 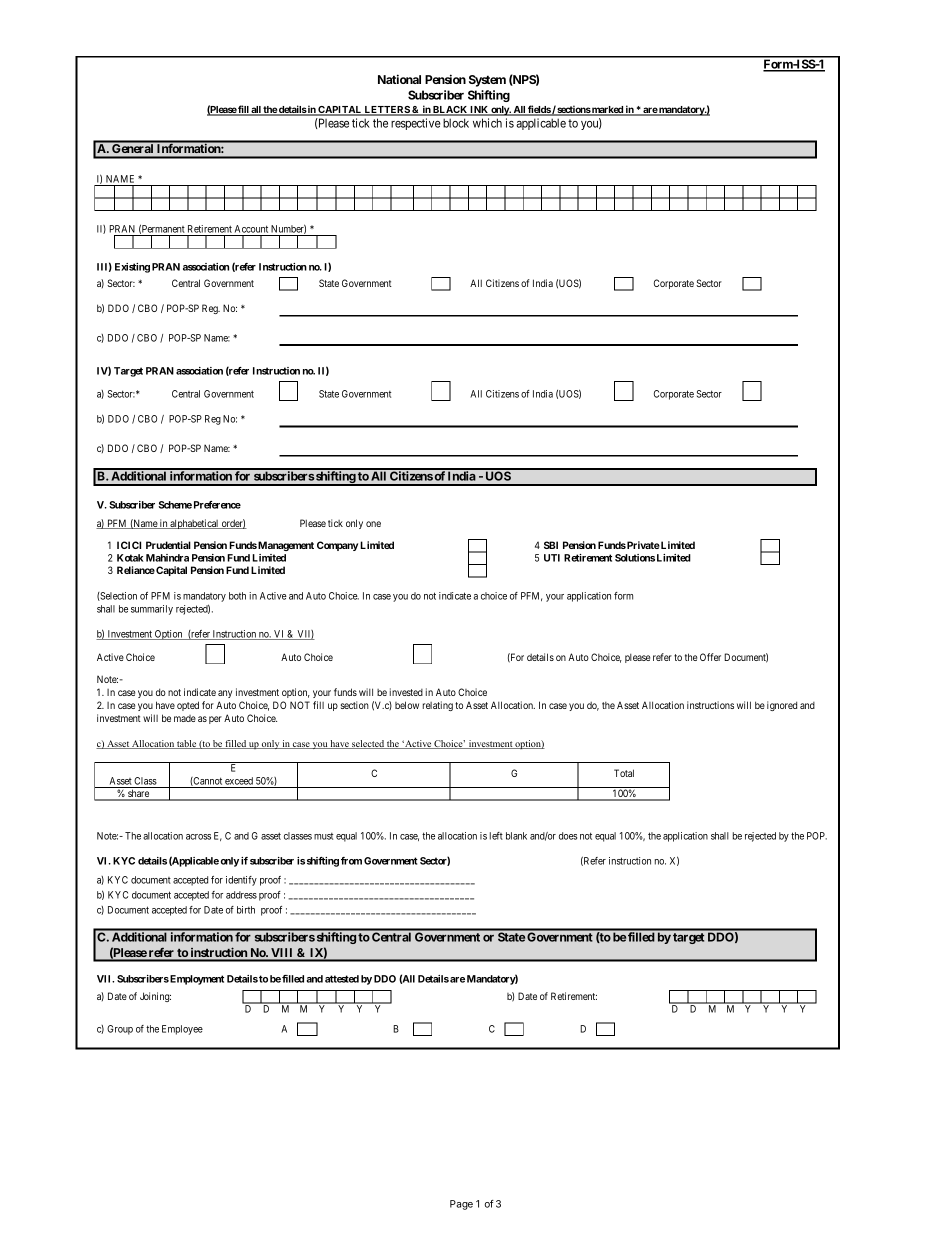 I want to click on Total, so click(x=624, y=773).
